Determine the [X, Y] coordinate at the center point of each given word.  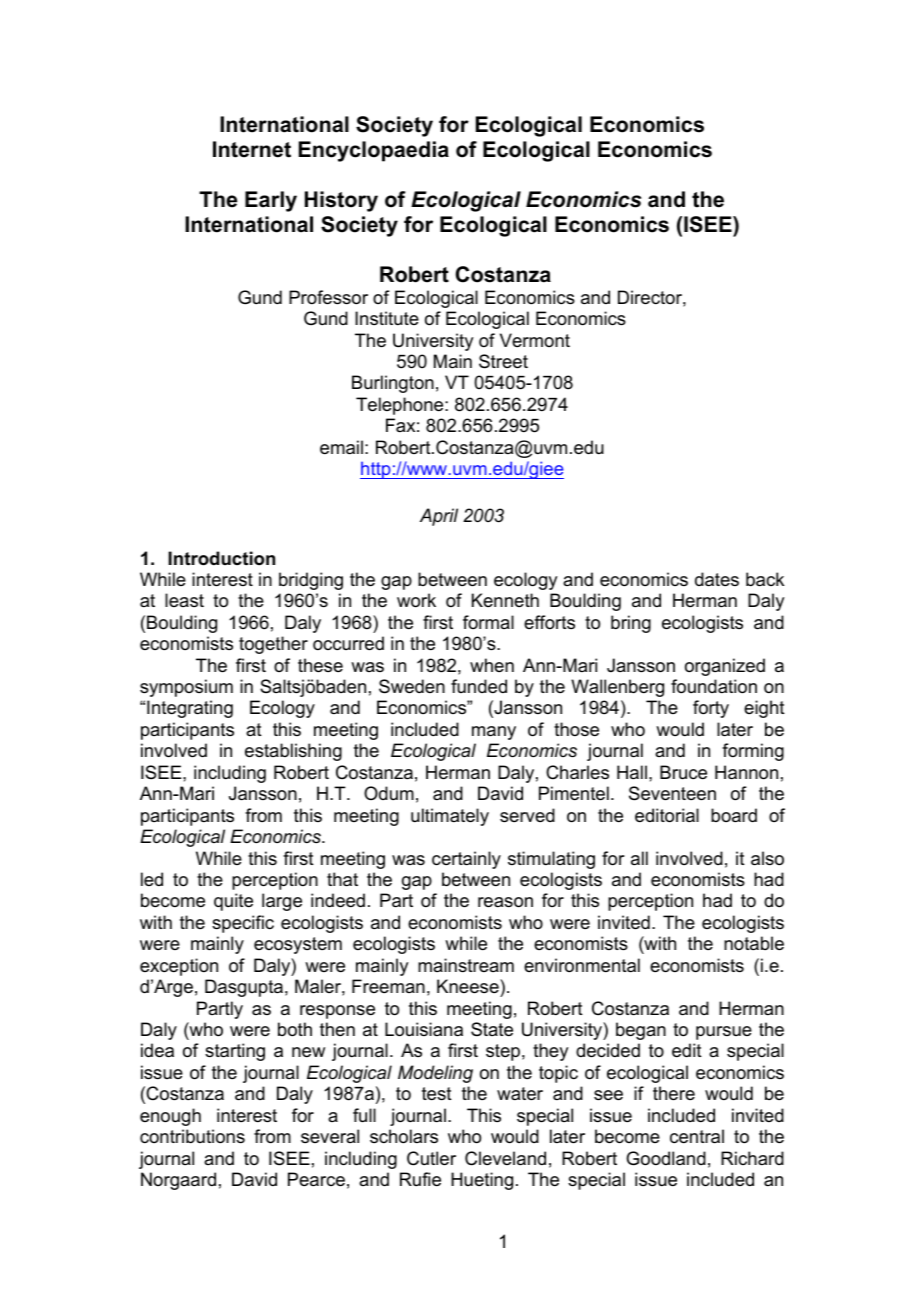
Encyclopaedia [374, 151]
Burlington [393, 384]
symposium [186, 688]
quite [233, 902]
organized [725, 667]
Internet [252, 149]
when [492, 665]
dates [717, 579]
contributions [192, 1136]
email [341, 447]
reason [505, 902]
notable [754, 943]
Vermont [535, 340]
